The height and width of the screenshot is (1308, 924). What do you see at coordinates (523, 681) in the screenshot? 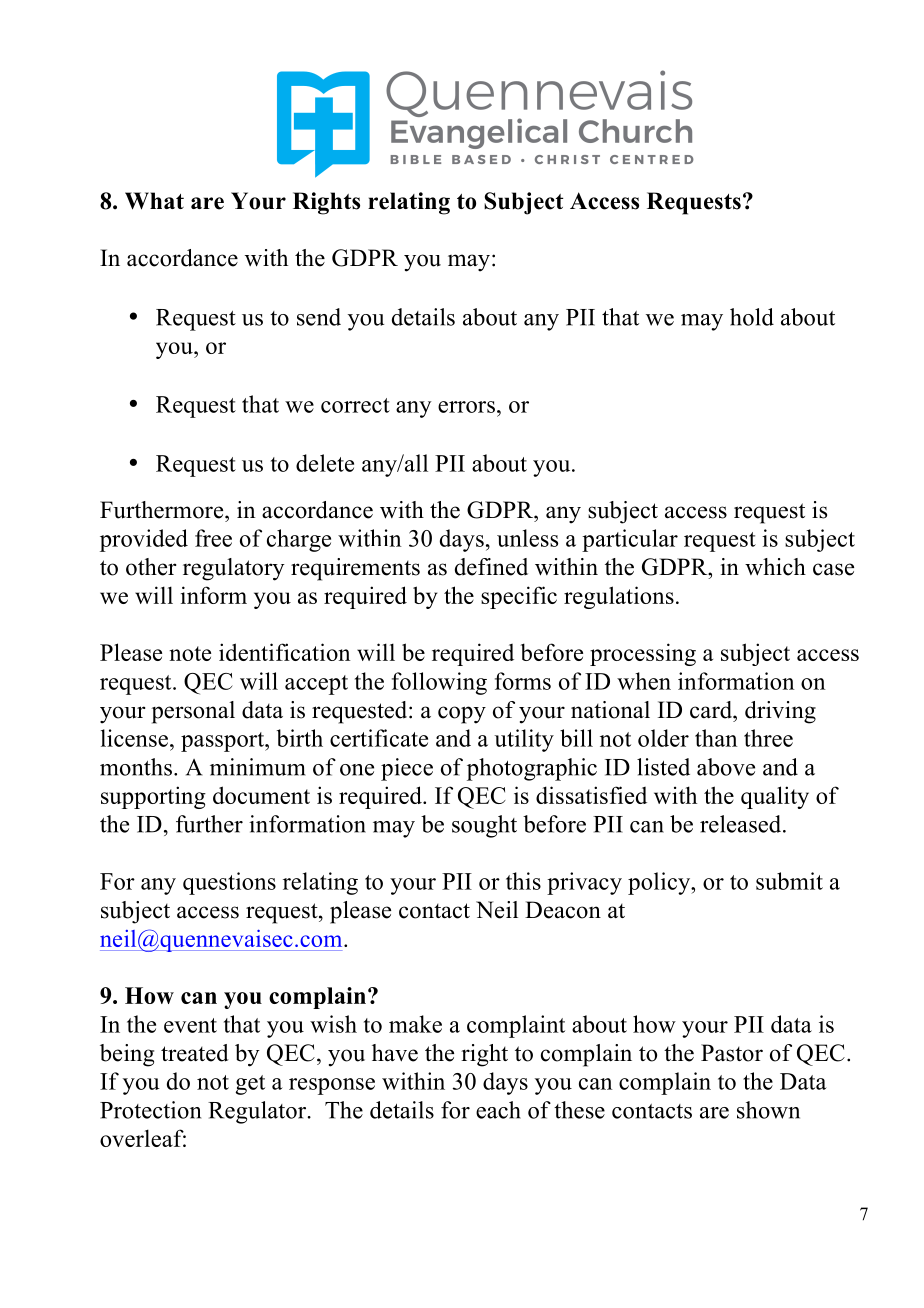
I see `forms` at bounding box center [523, 681].
